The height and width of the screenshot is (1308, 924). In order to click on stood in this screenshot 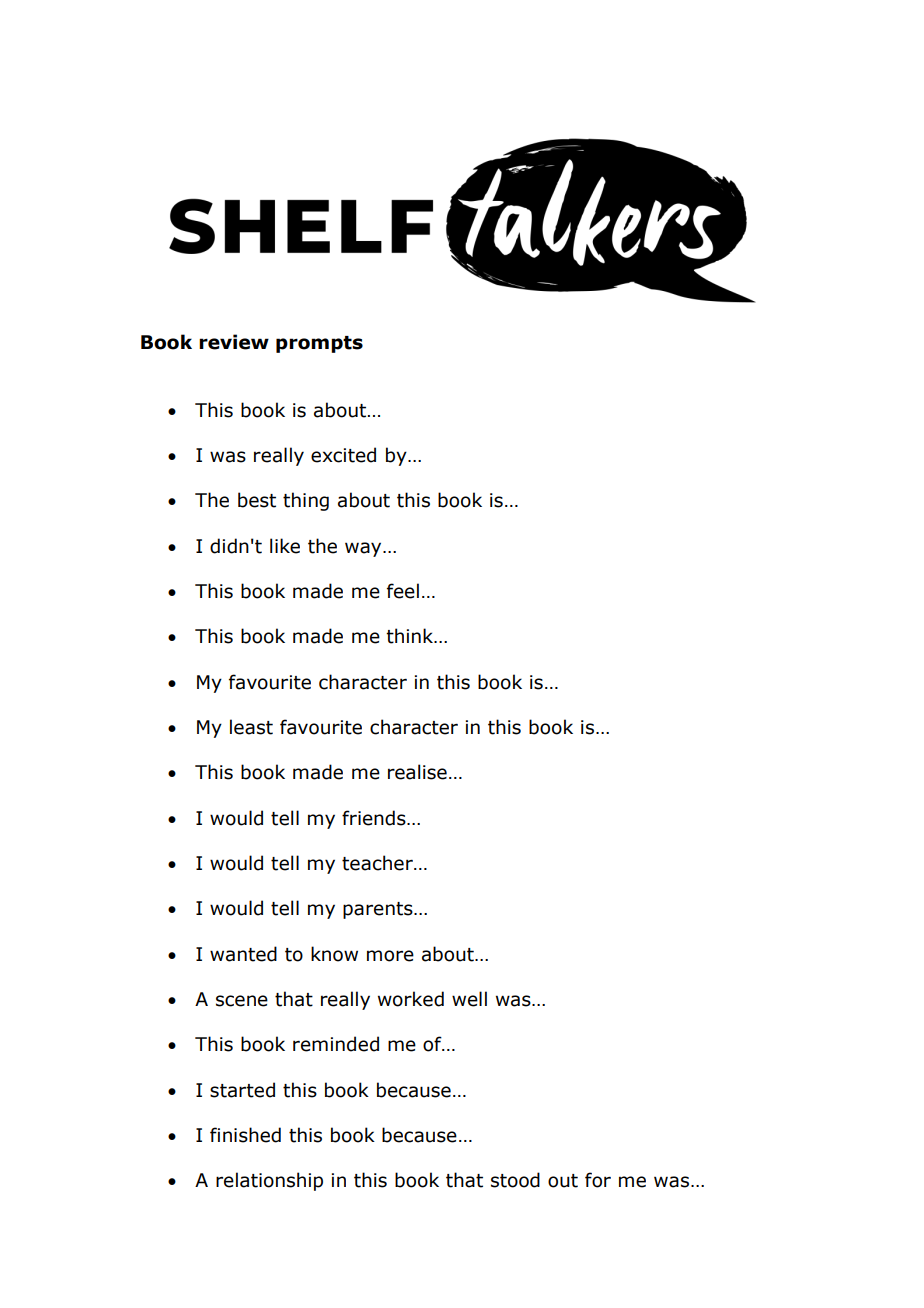, I will do `click(515, 1180)`.
